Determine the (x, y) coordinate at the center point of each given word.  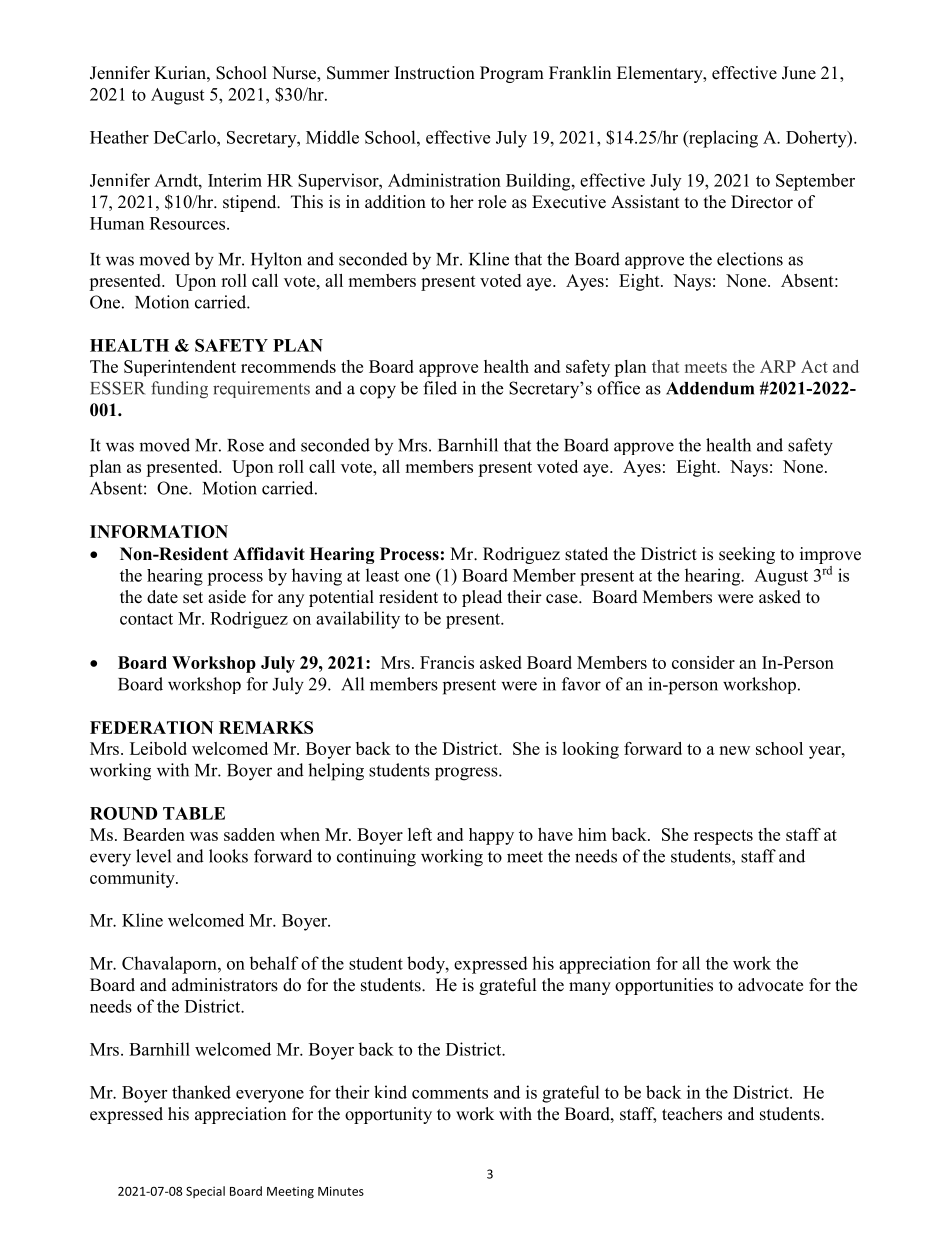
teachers (692, 1114)
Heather (119, 137)
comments (450, 1093)
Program (512, 74)
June (799, 73)
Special (205, 1192)
